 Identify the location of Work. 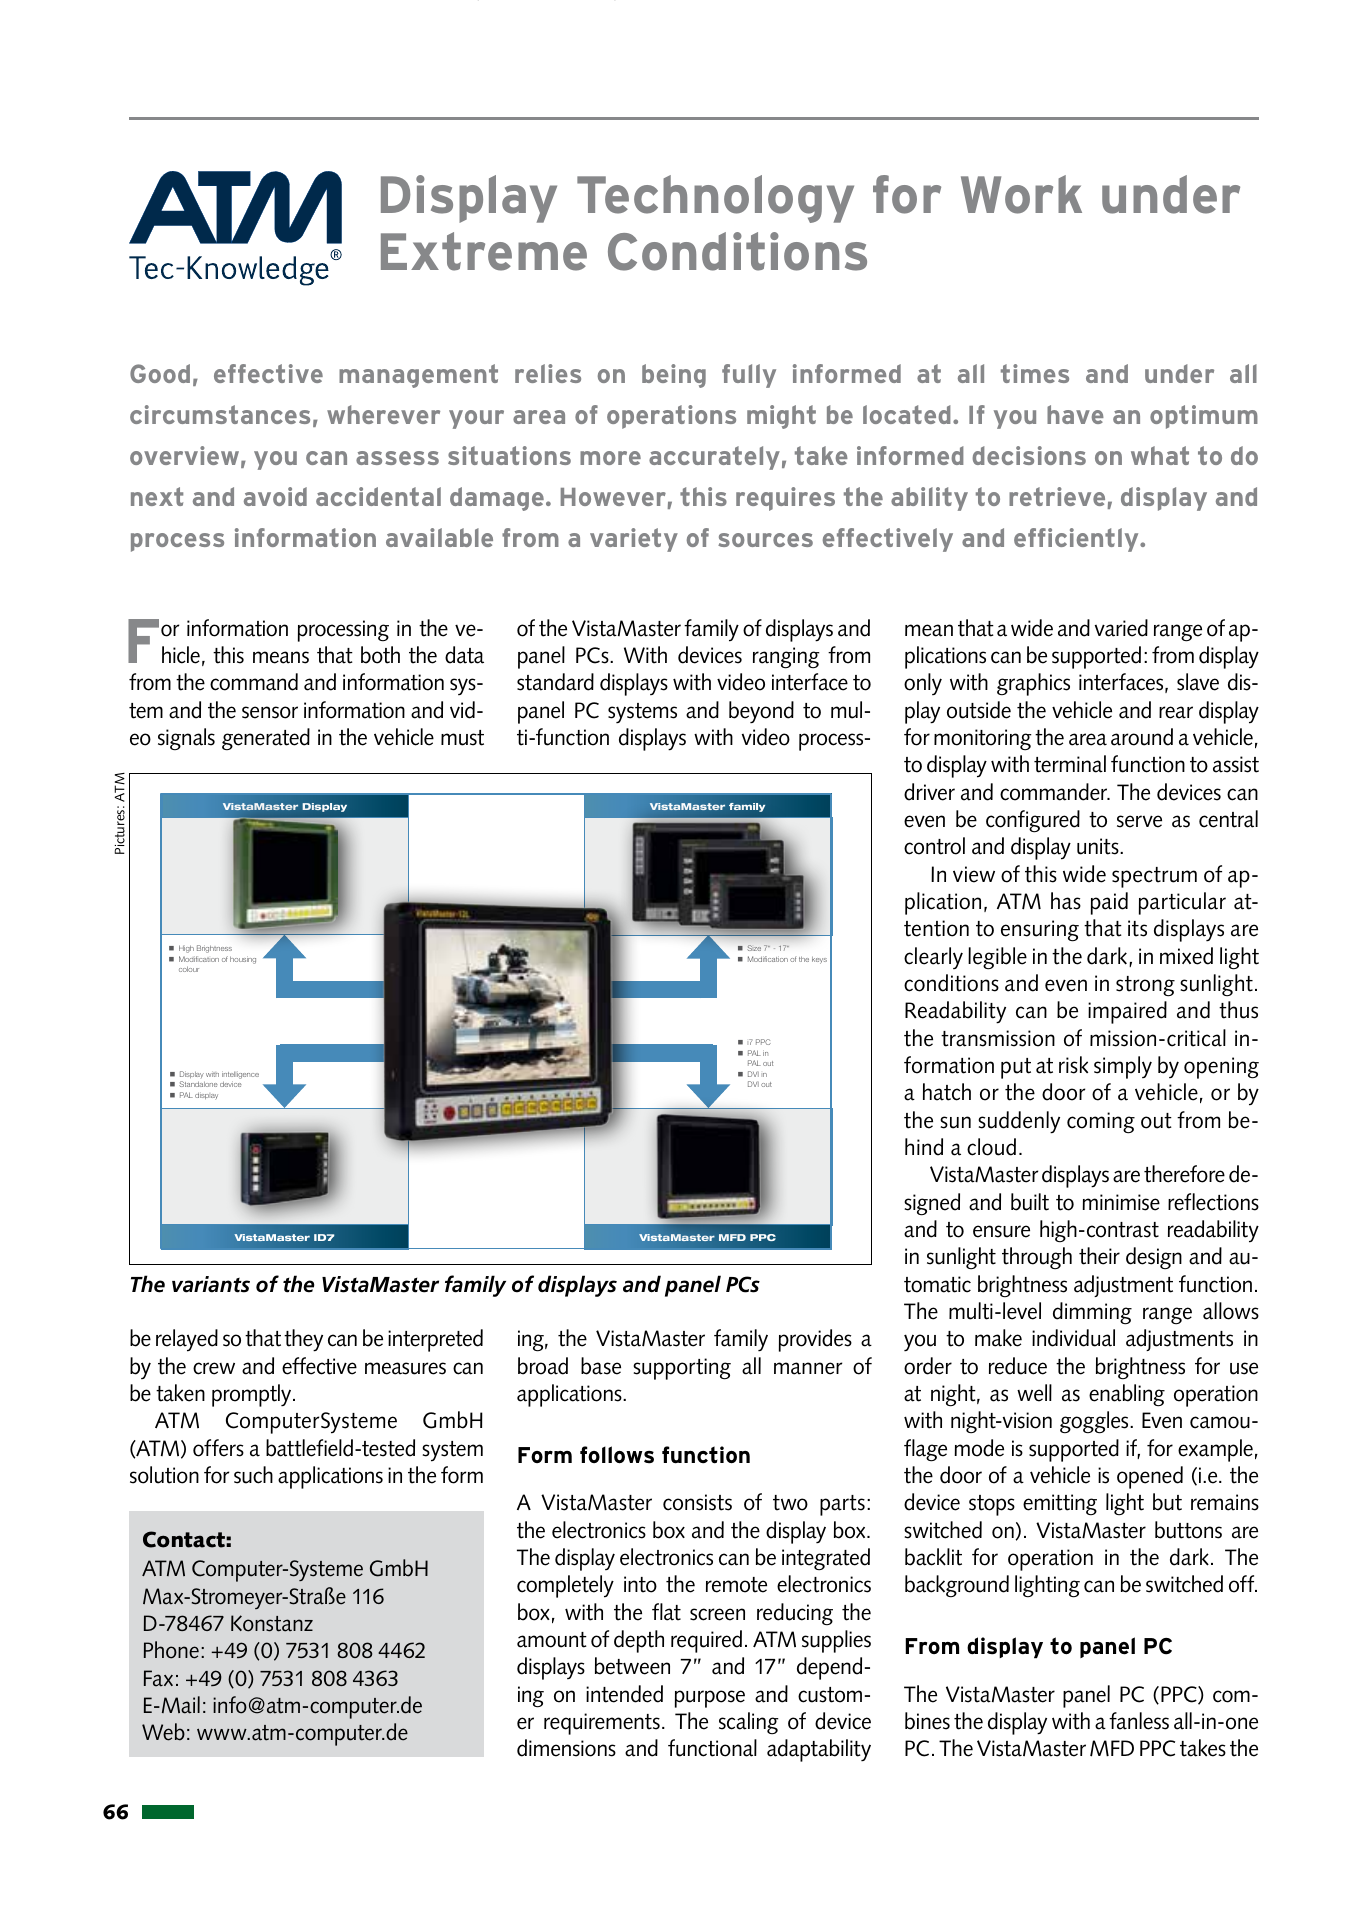
(1021, 194).
